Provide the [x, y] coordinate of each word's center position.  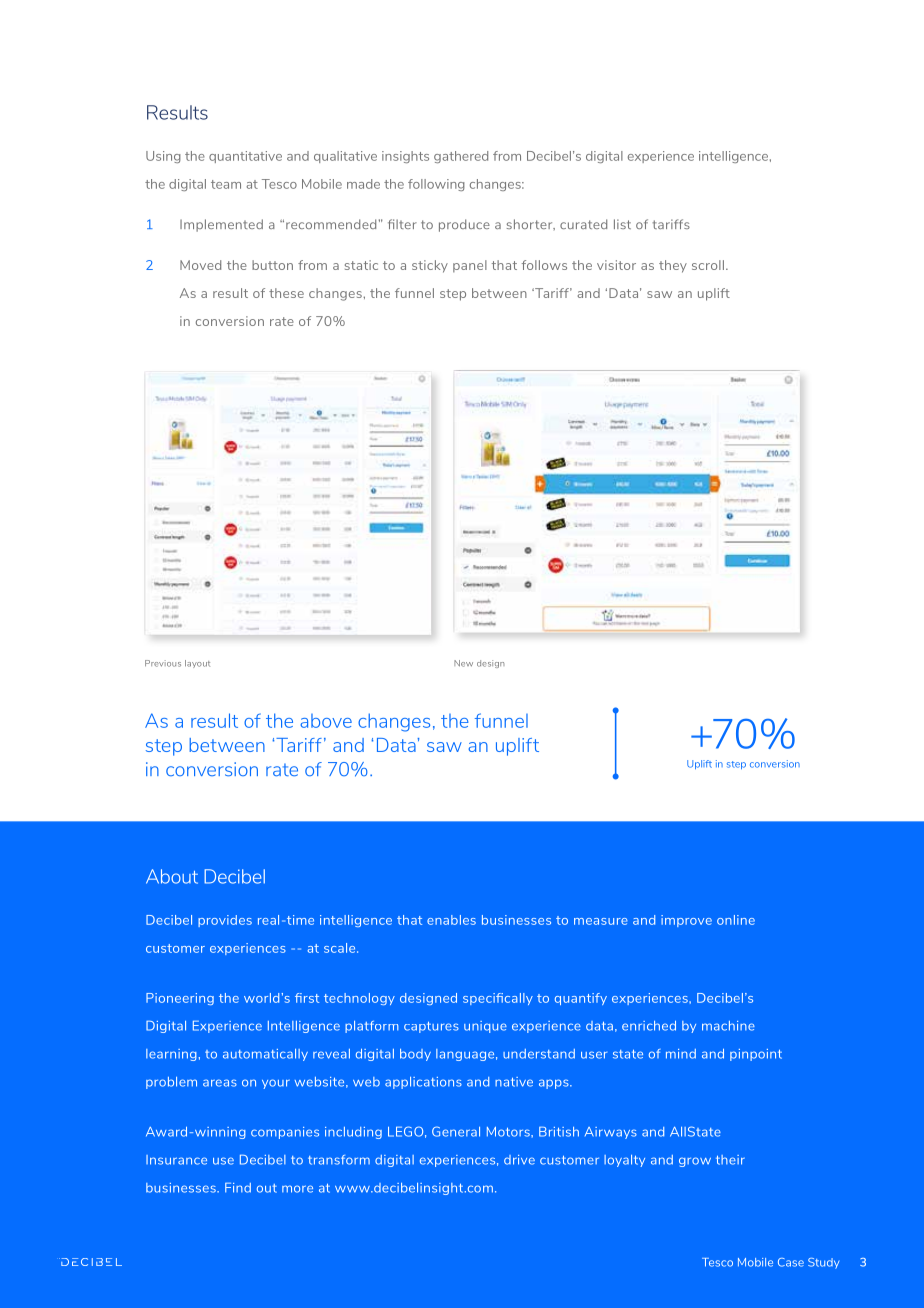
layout [197, 664]
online [736, 920]
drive [519, 1160]
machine [728, 1026]
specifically [498, 999]
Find [238, 1188]
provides [225, 921]
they [673, 266]
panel [470, 266]
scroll [708, 265]
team [226, 184]
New [463, 663]
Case [791, 1262]
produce [464, 225]
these [286, 293]
